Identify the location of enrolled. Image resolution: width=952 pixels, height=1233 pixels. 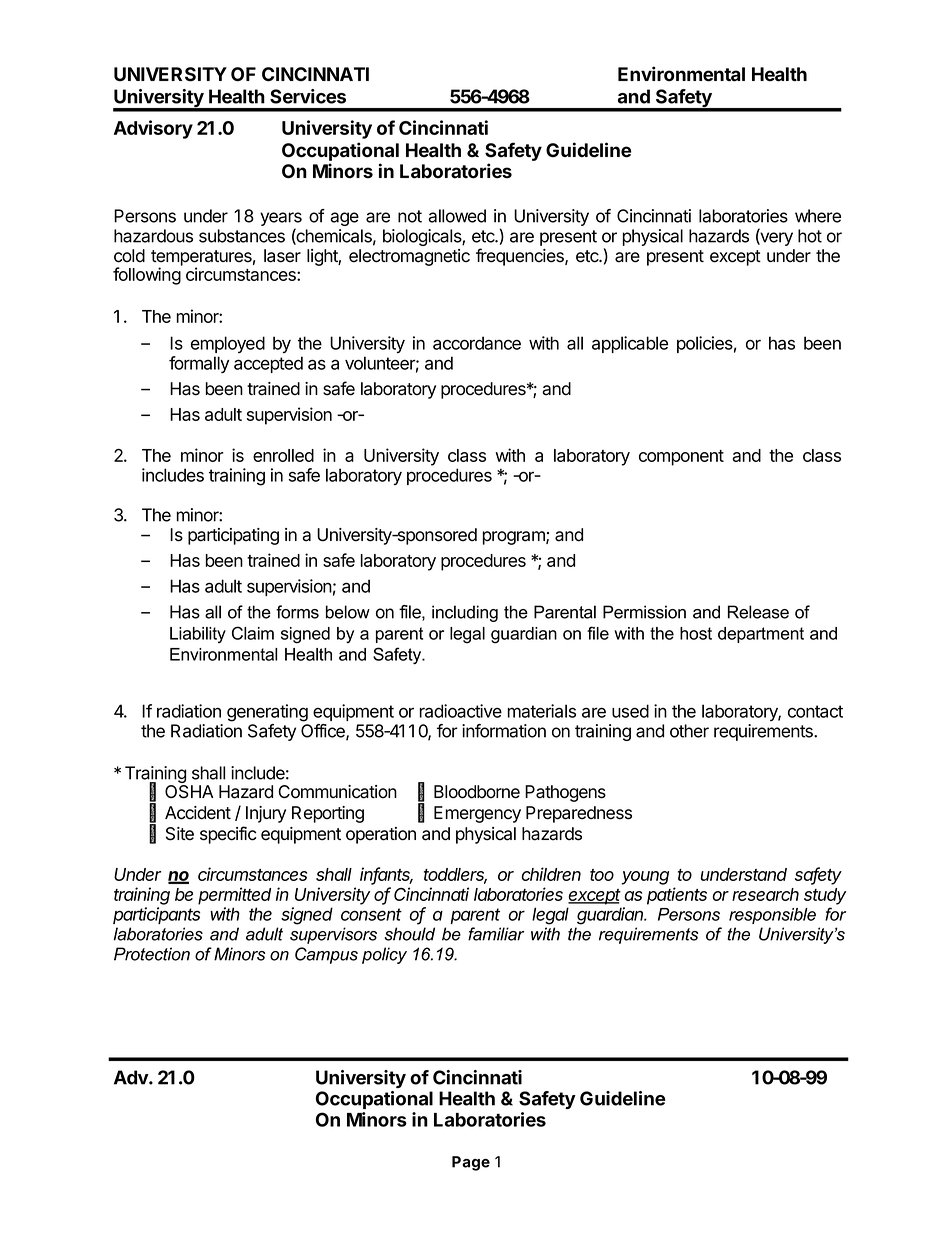
(283, 455).
